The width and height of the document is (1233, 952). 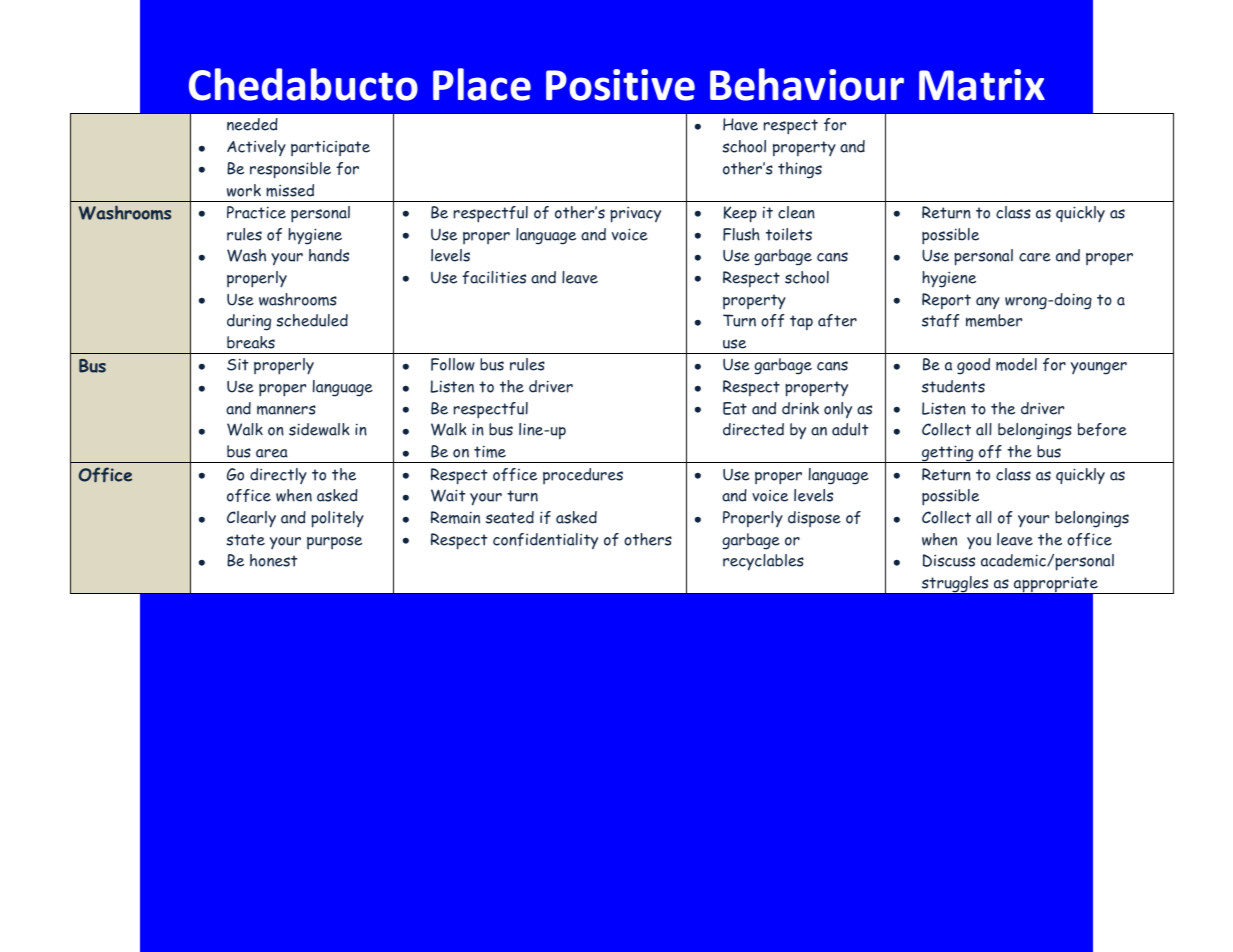 I want to click on hands, so click(x=329, y=255).
